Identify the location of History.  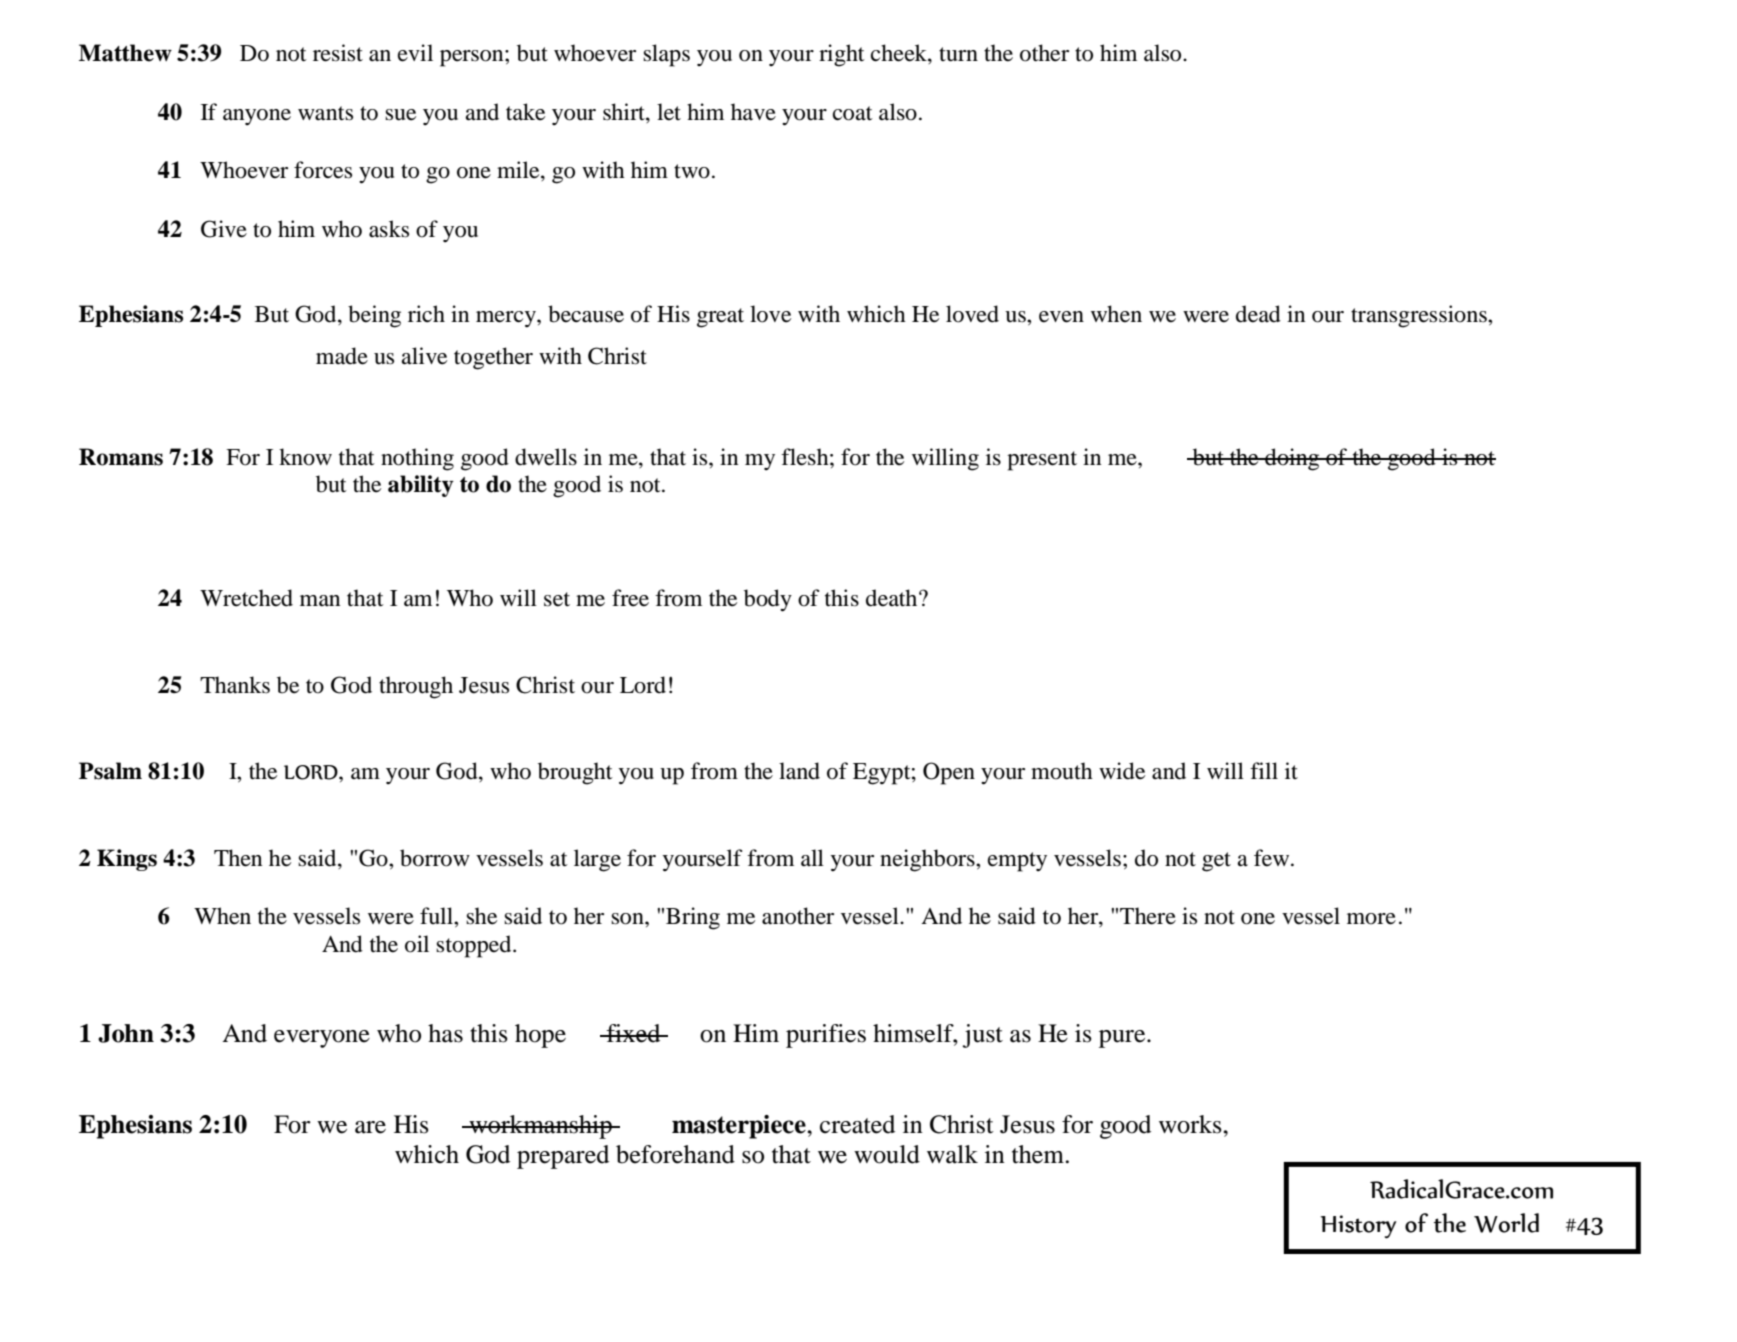
(1359, 1227).
